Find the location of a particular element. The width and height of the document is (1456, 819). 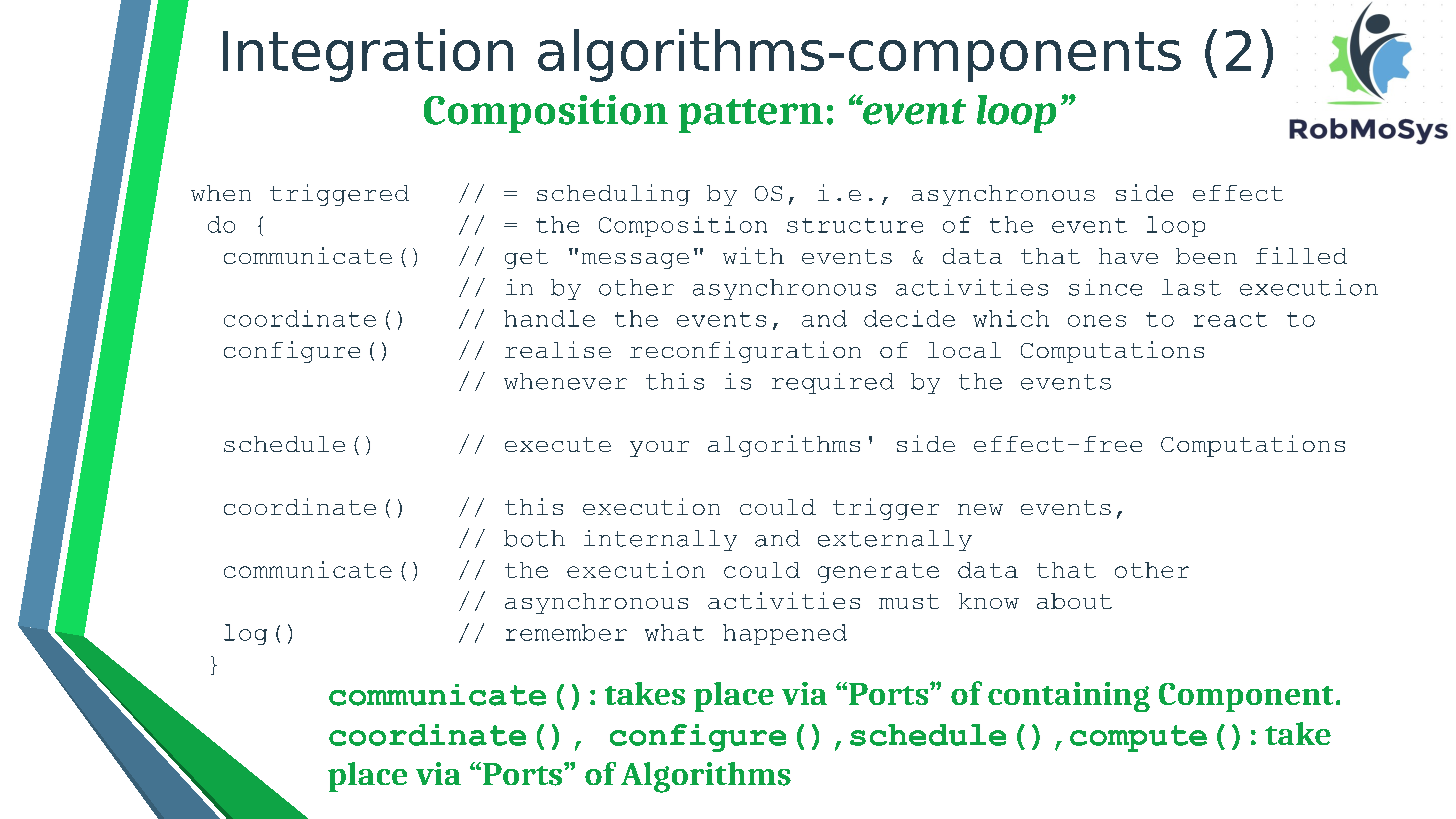

structure is located at coordinates (855, 225).
